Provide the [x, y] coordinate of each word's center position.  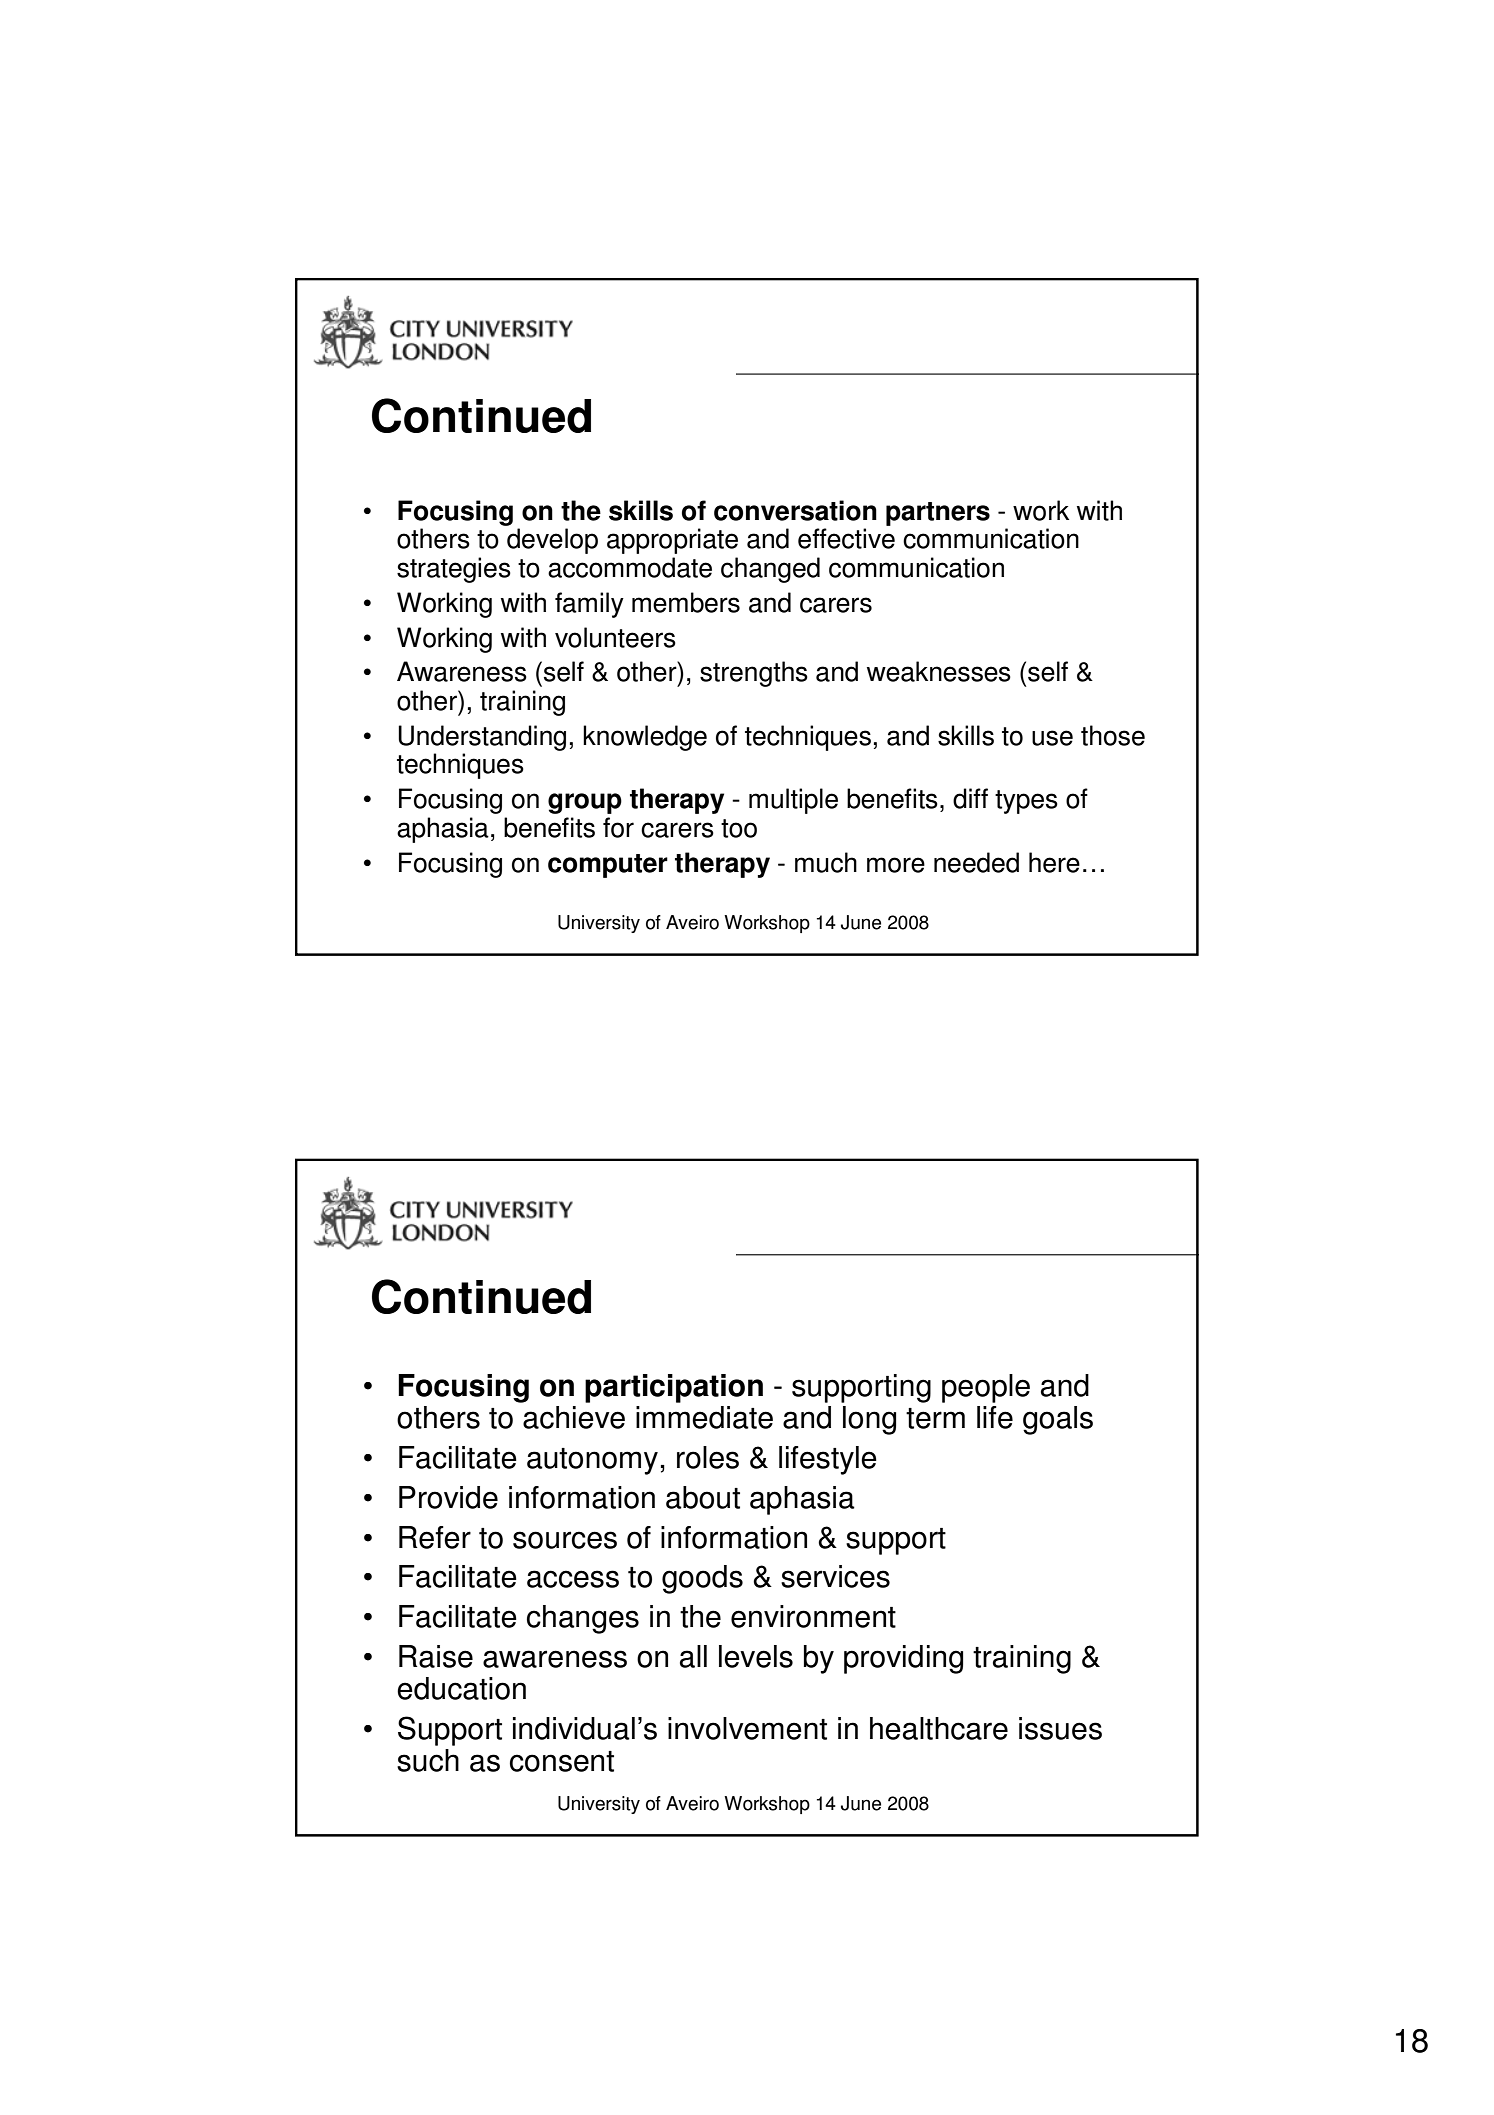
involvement [747, 1728]
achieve [574, 1417]
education [461, 1688]
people [986, 1388]
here [1054, 862]
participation [674, 1388]
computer [608, 866]
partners [938, 514]
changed [770, 570]
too [739, 828]
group [585, 803]
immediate [704, 1417]
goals [1058, 1420]
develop [552, 541]
